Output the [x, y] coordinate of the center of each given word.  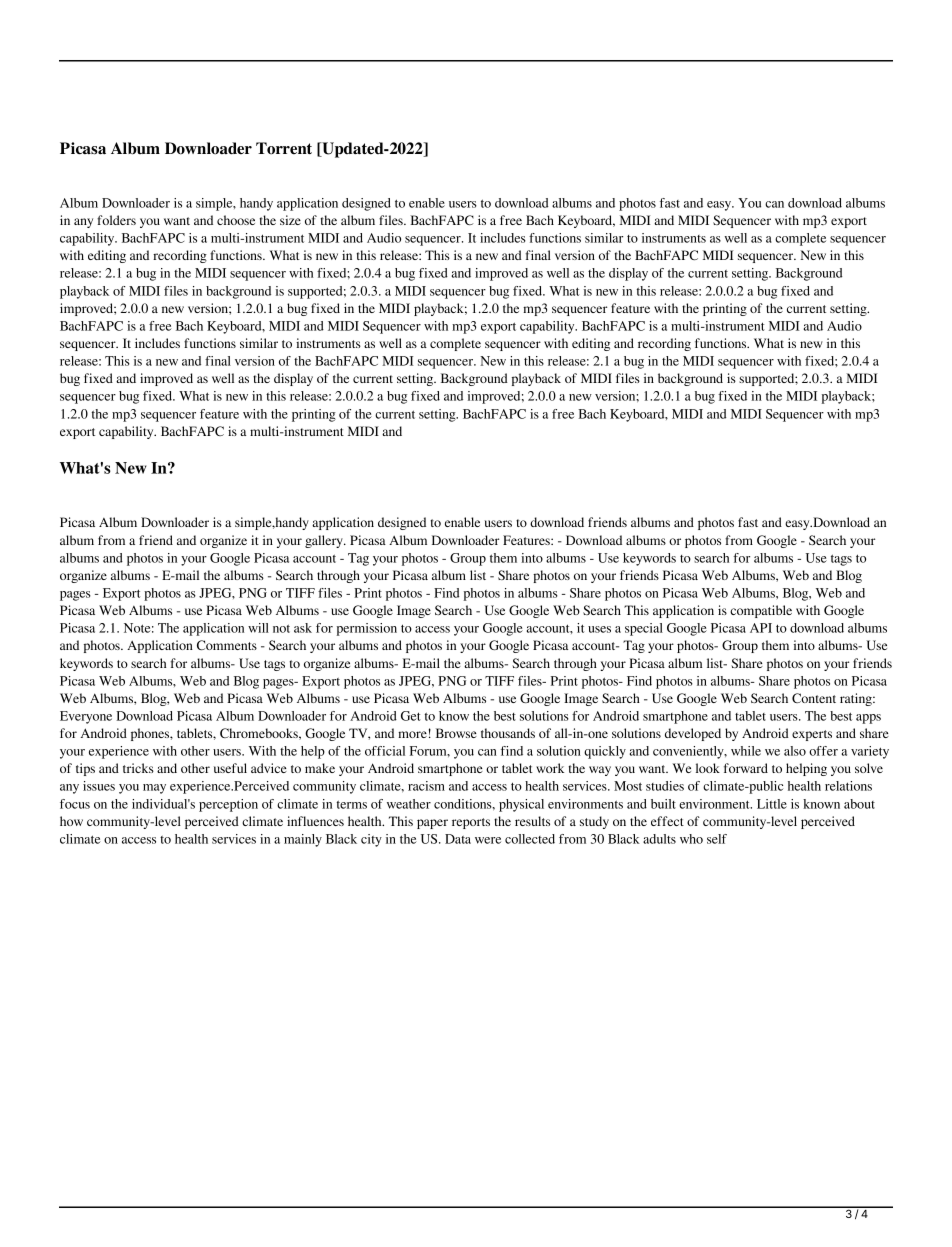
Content [814, 698]
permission [367, 629]
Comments [227, 645]
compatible [761, 611]
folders [116, 220]
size [290, 220]
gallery [325, 541]
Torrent [284, 148]
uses [599, 629]
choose [236, 220]
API [761, 628]
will [258, 628]
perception [228, 805]
